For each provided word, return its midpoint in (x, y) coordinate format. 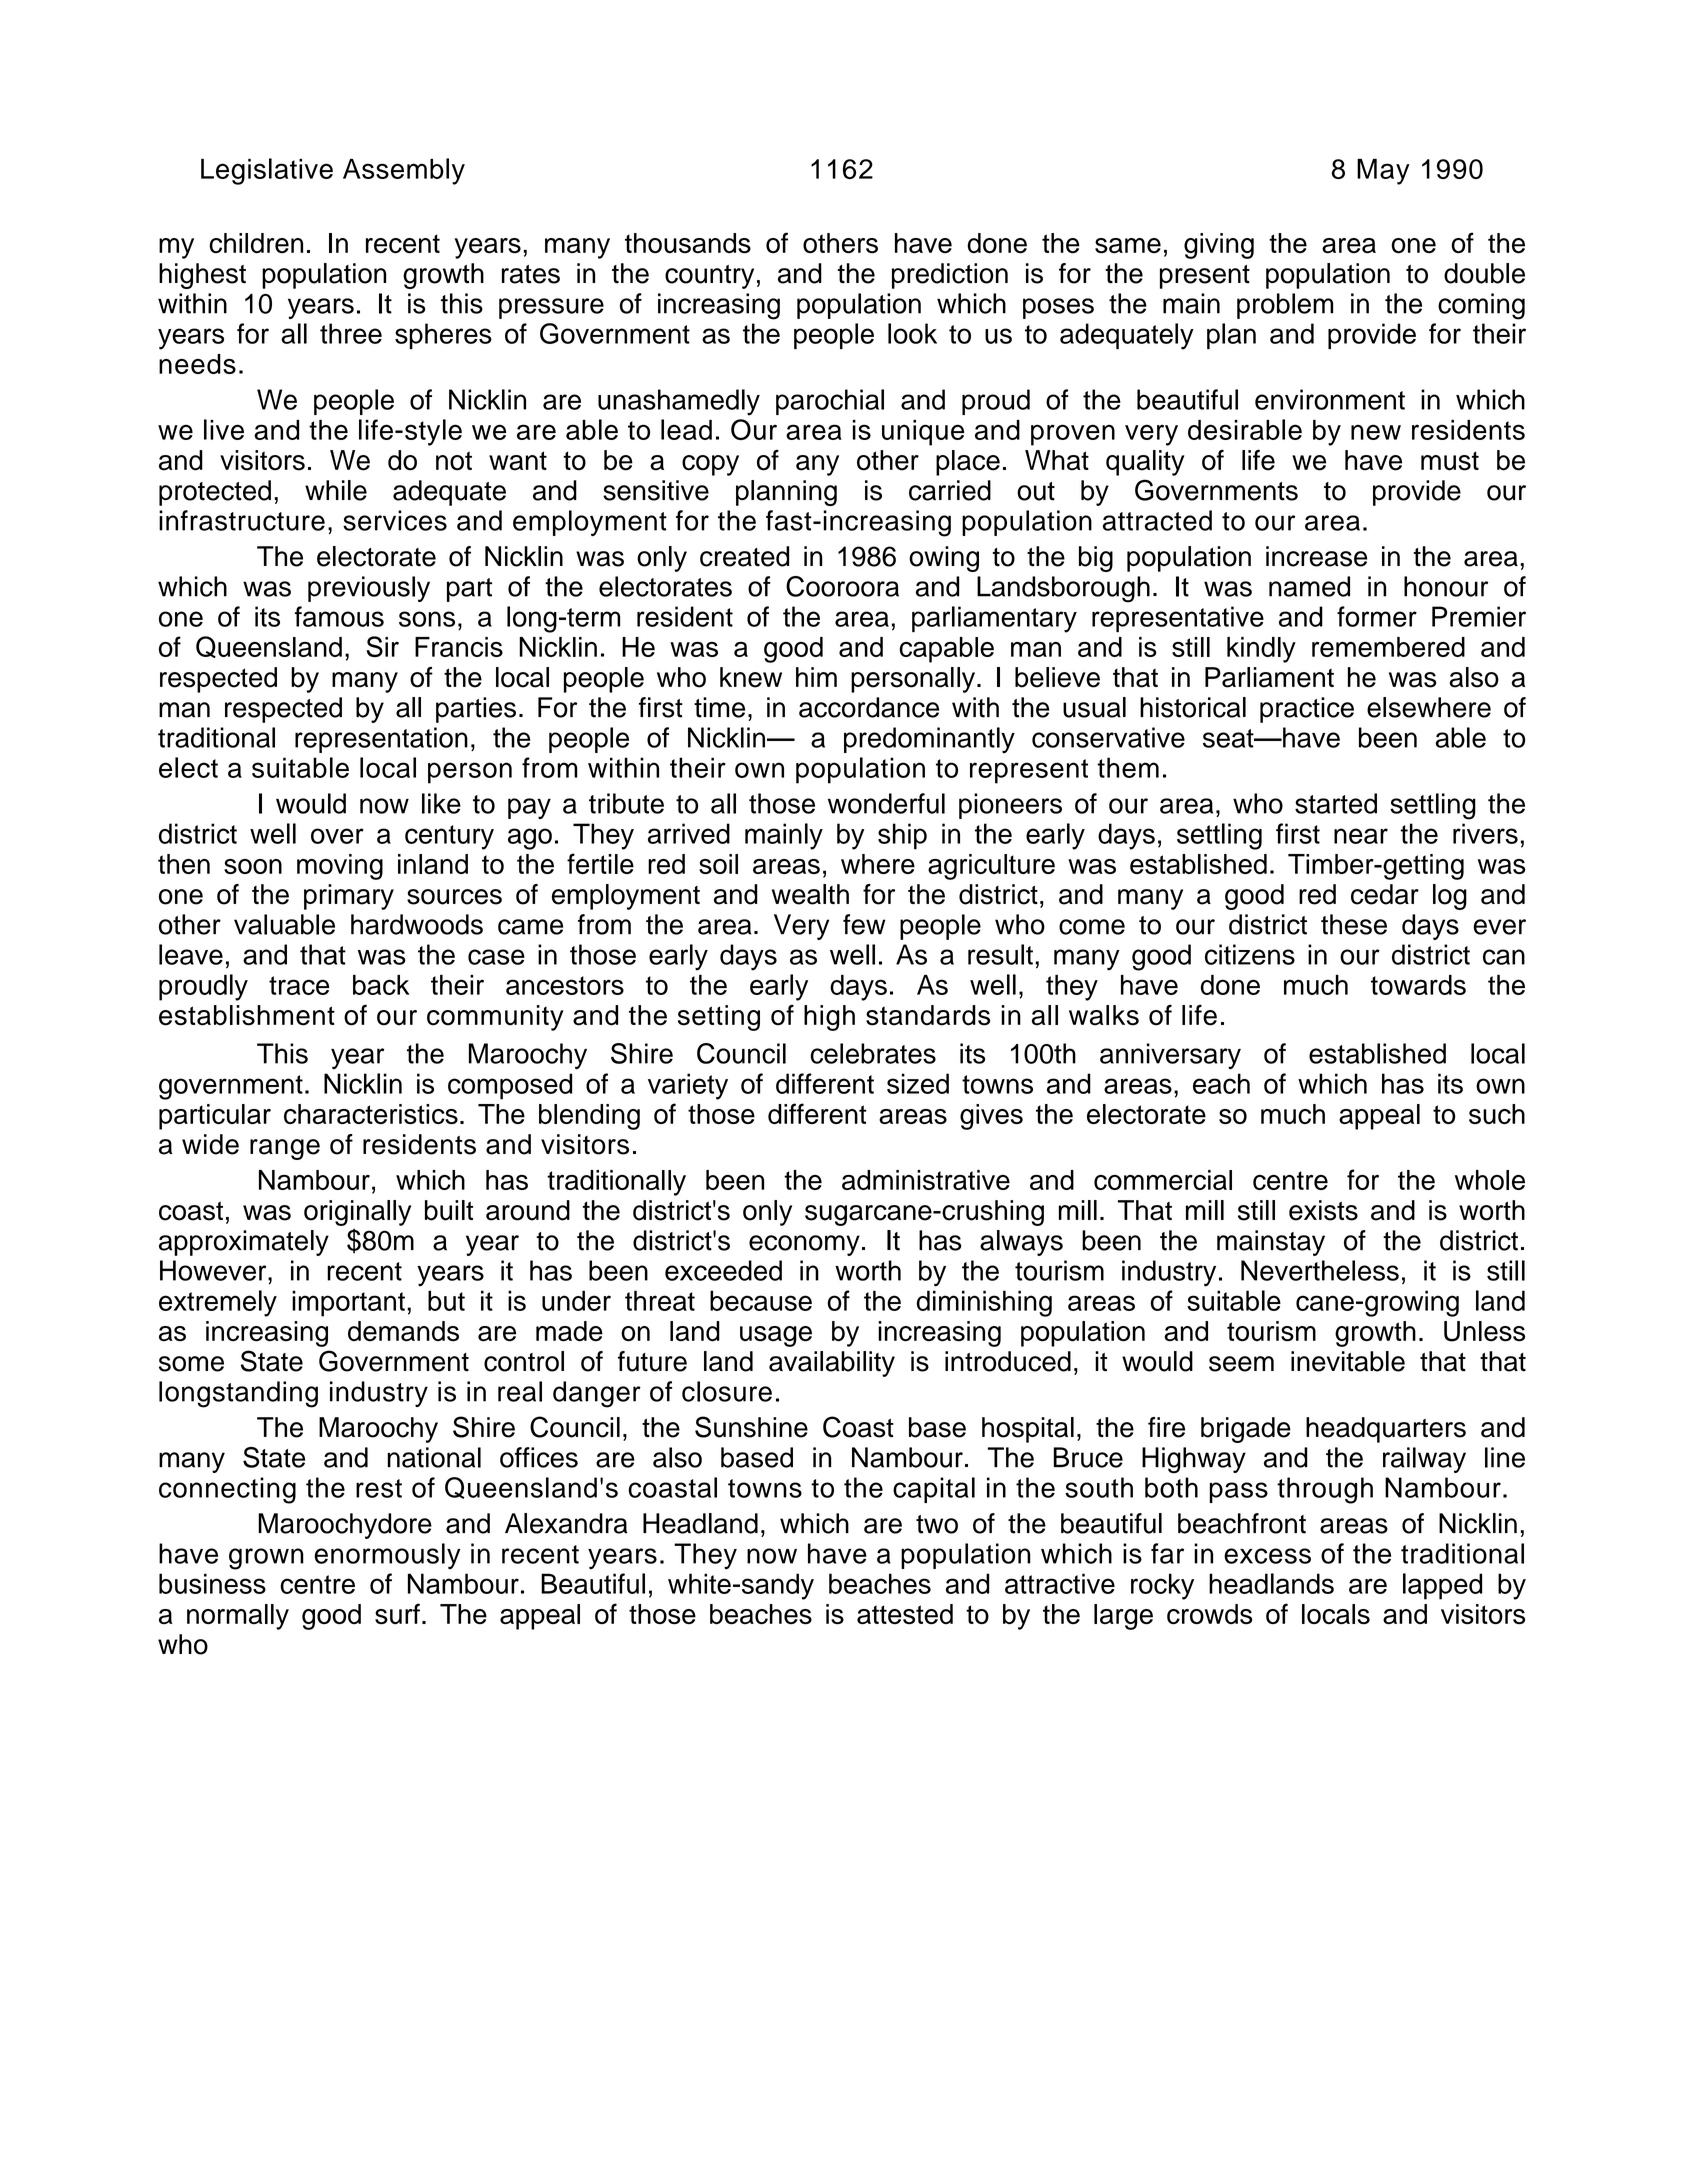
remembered (1388, 647)
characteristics (371, 1114)
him (816, 677)
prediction (950, 276)
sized (918, 1083)
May (1383, 172)
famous (339, 616)
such (1497, 1114)
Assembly (404, 171)
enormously (387, 1556)
